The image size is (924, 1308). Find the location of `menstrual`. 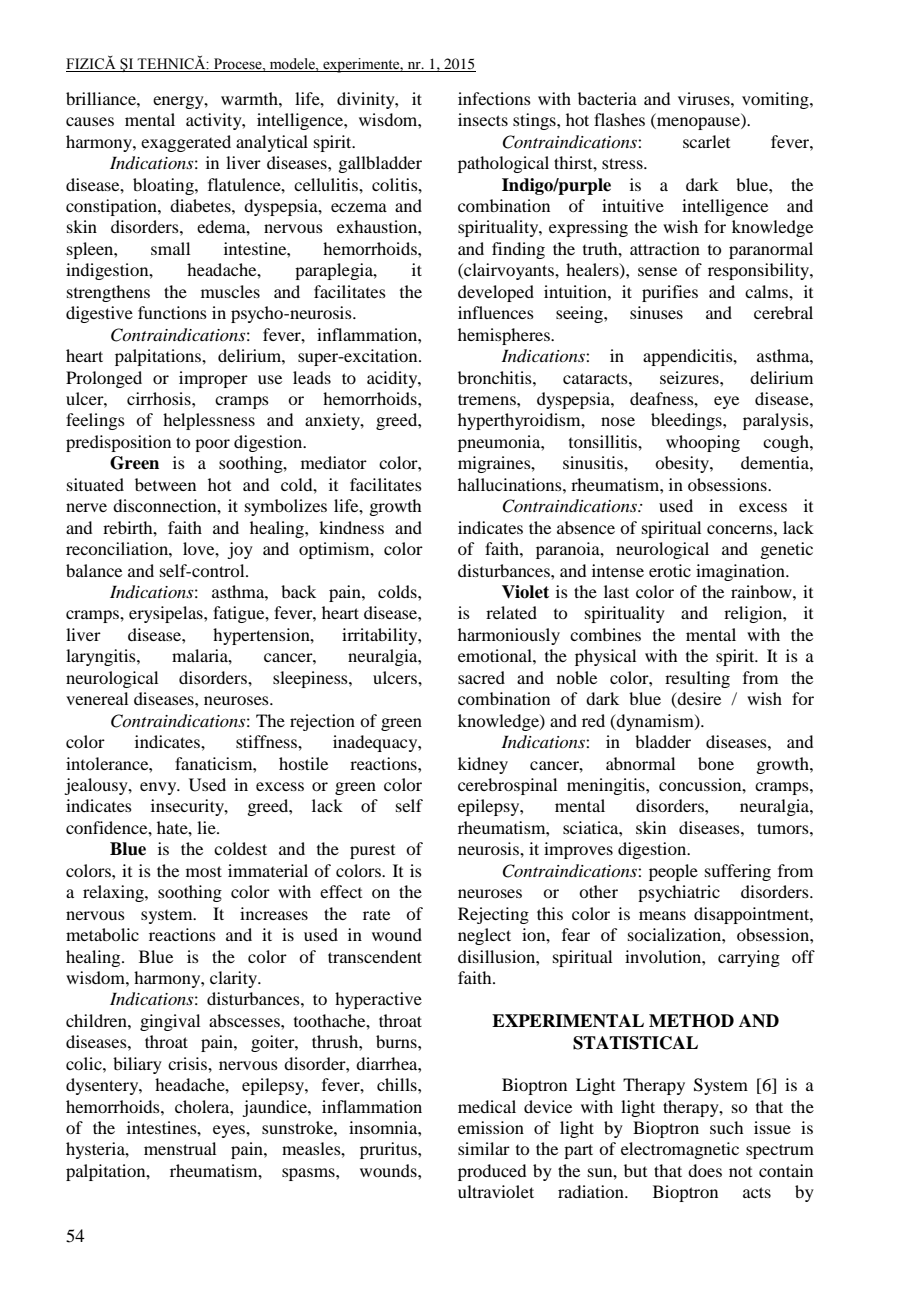

menstrual is located at coordinates (180, 1148).
